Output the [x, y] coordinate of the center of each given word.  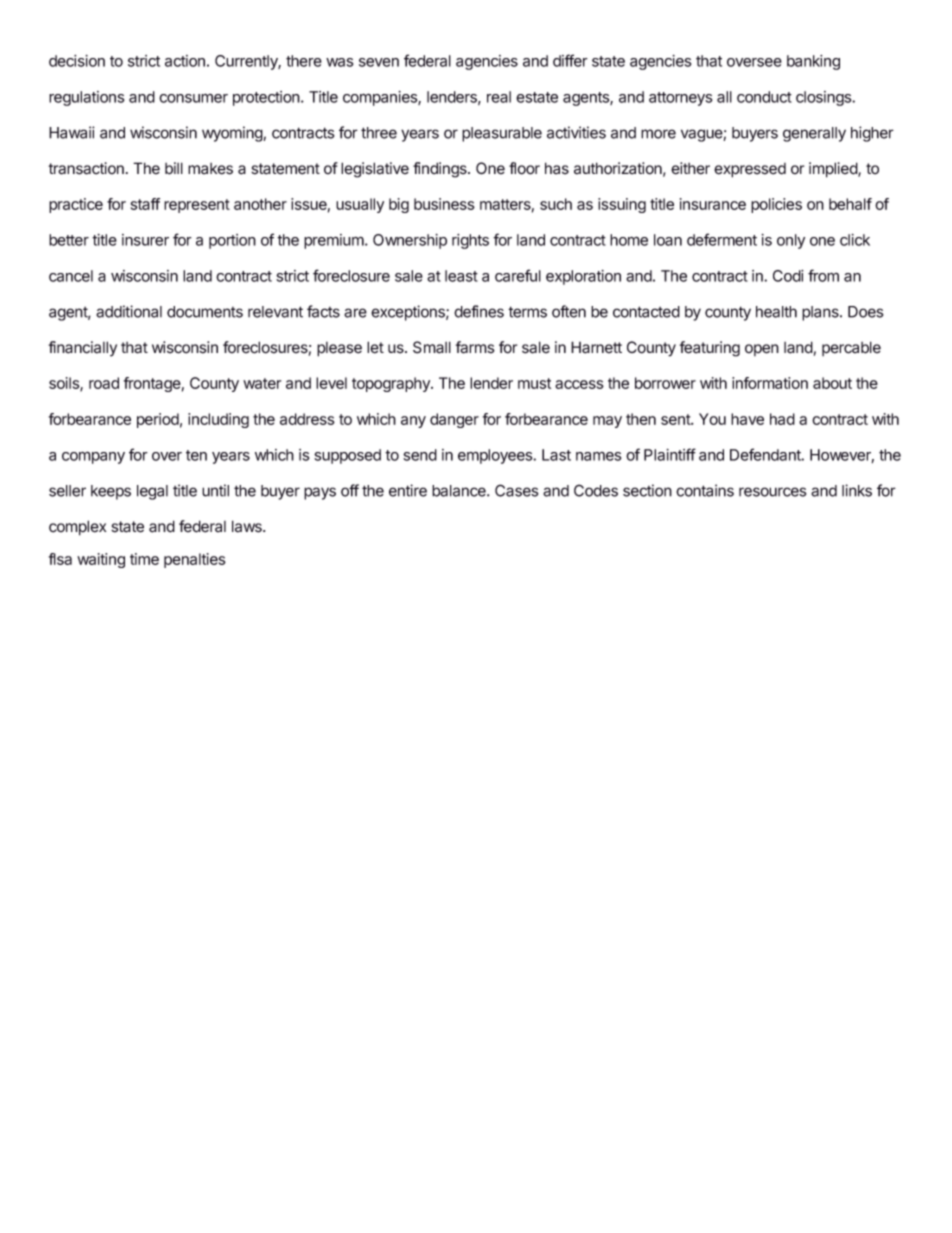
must [534, 383]
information [770, 383]
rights [470, 241]
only [791, 241]
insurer [145, 240]
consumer [193, 98]
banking [813, 62]
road [104, 383]
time [144, 559]
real [499, 97]
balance [460, 491]
